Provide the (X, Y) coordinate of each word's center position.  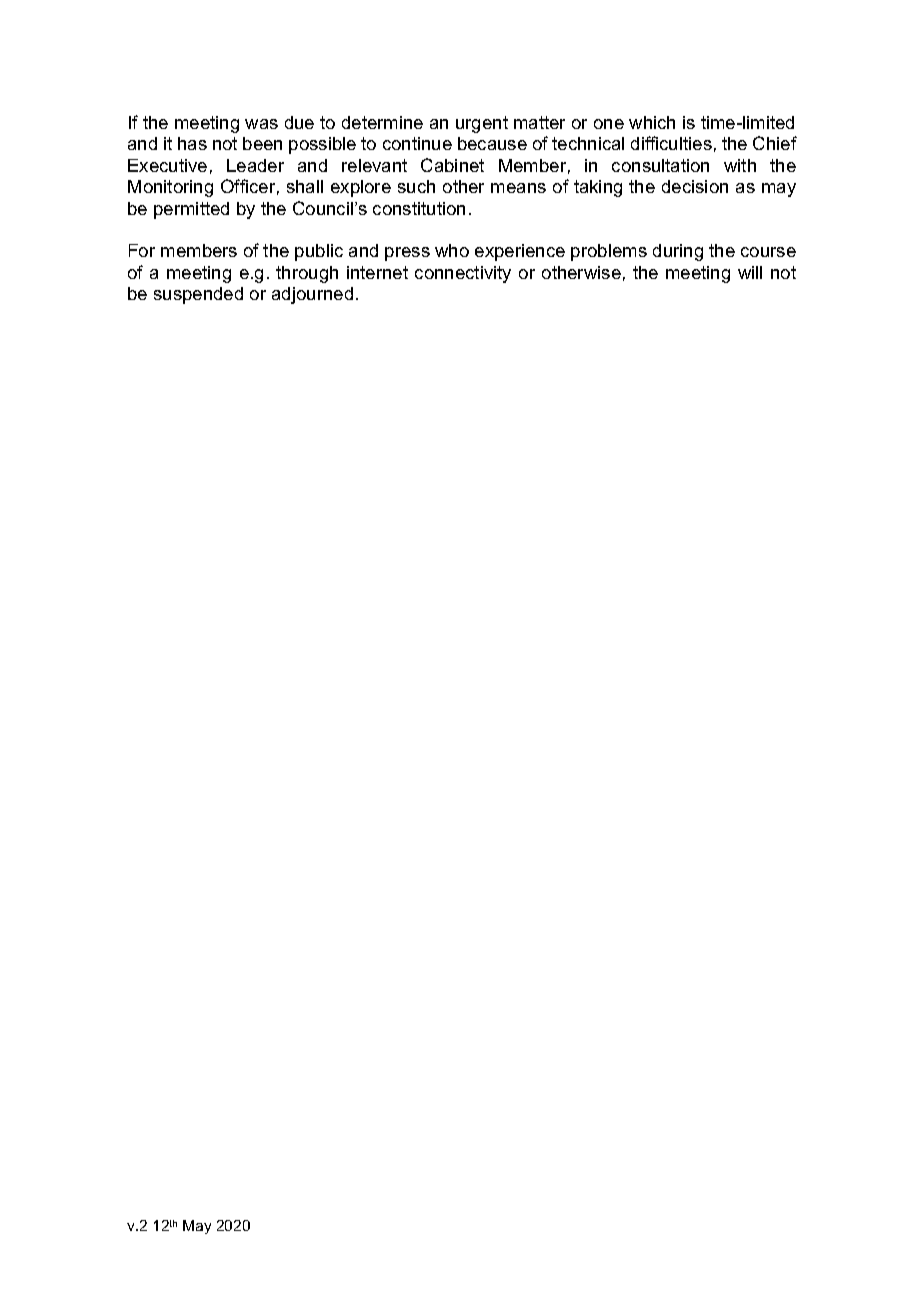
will (750, 272)
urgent (482, 124)
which (652, 122)
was (261, 124)
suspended (198, 295)
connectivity (463, 274)
